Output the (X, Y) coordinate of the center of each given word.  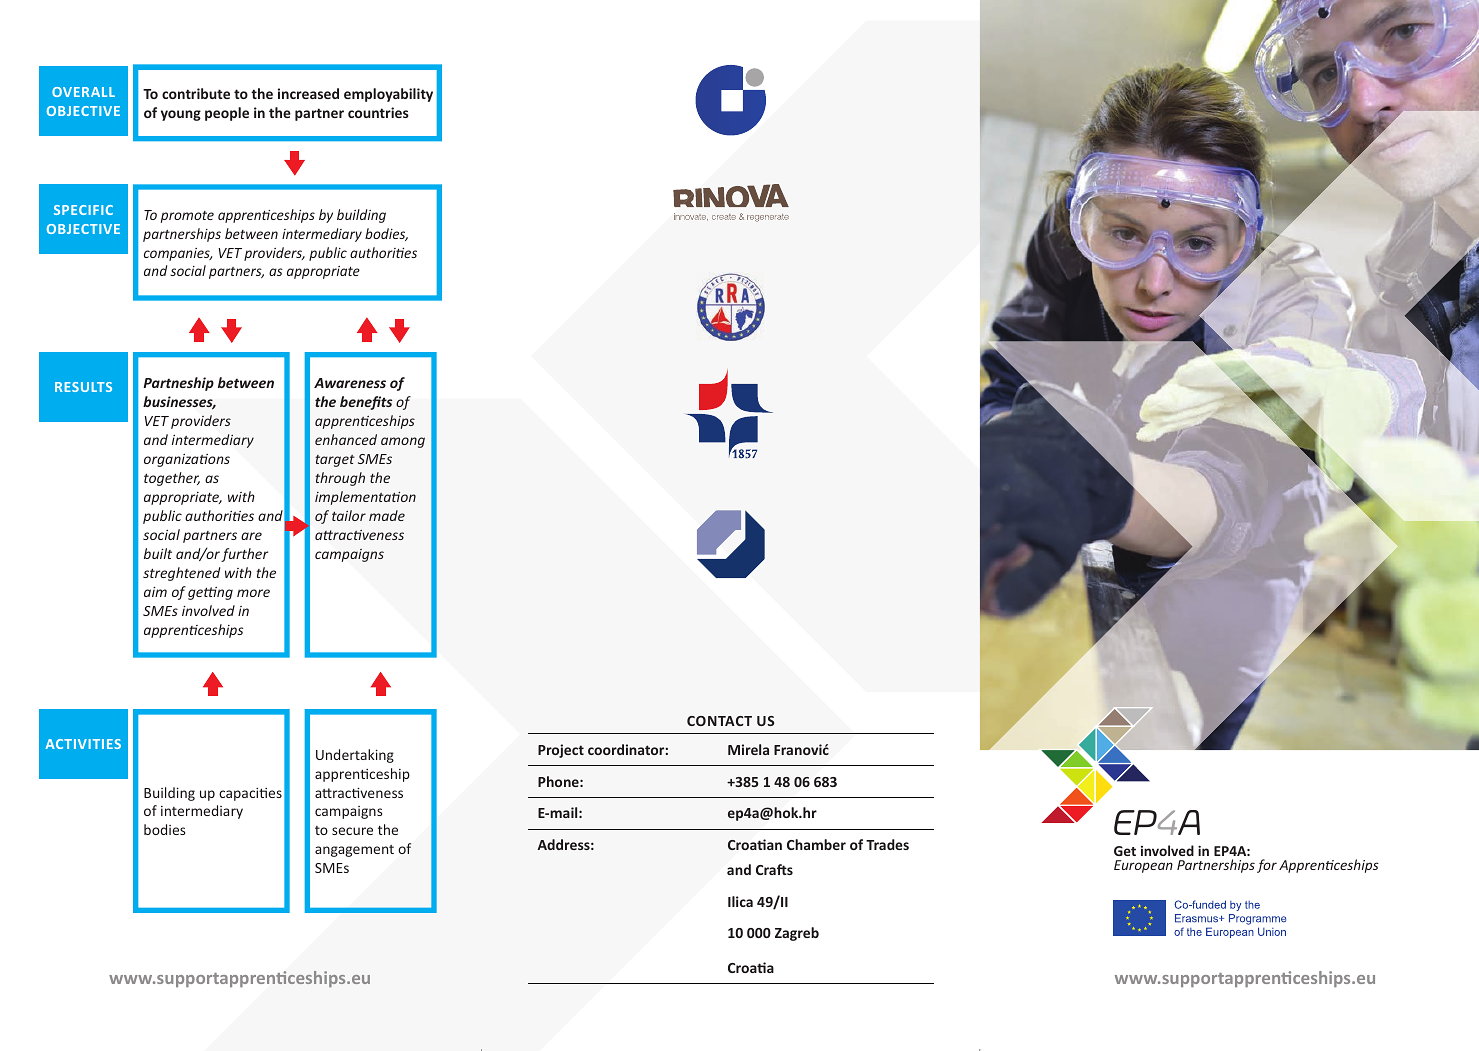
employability (388, 95)
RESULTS (83, 387)
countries (378, 112)
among (403, 442)
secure (352, 831)
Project (561, 751)
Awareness (350, 383)
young (181, 115)
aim (155, 592)
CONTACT (719, 721)
